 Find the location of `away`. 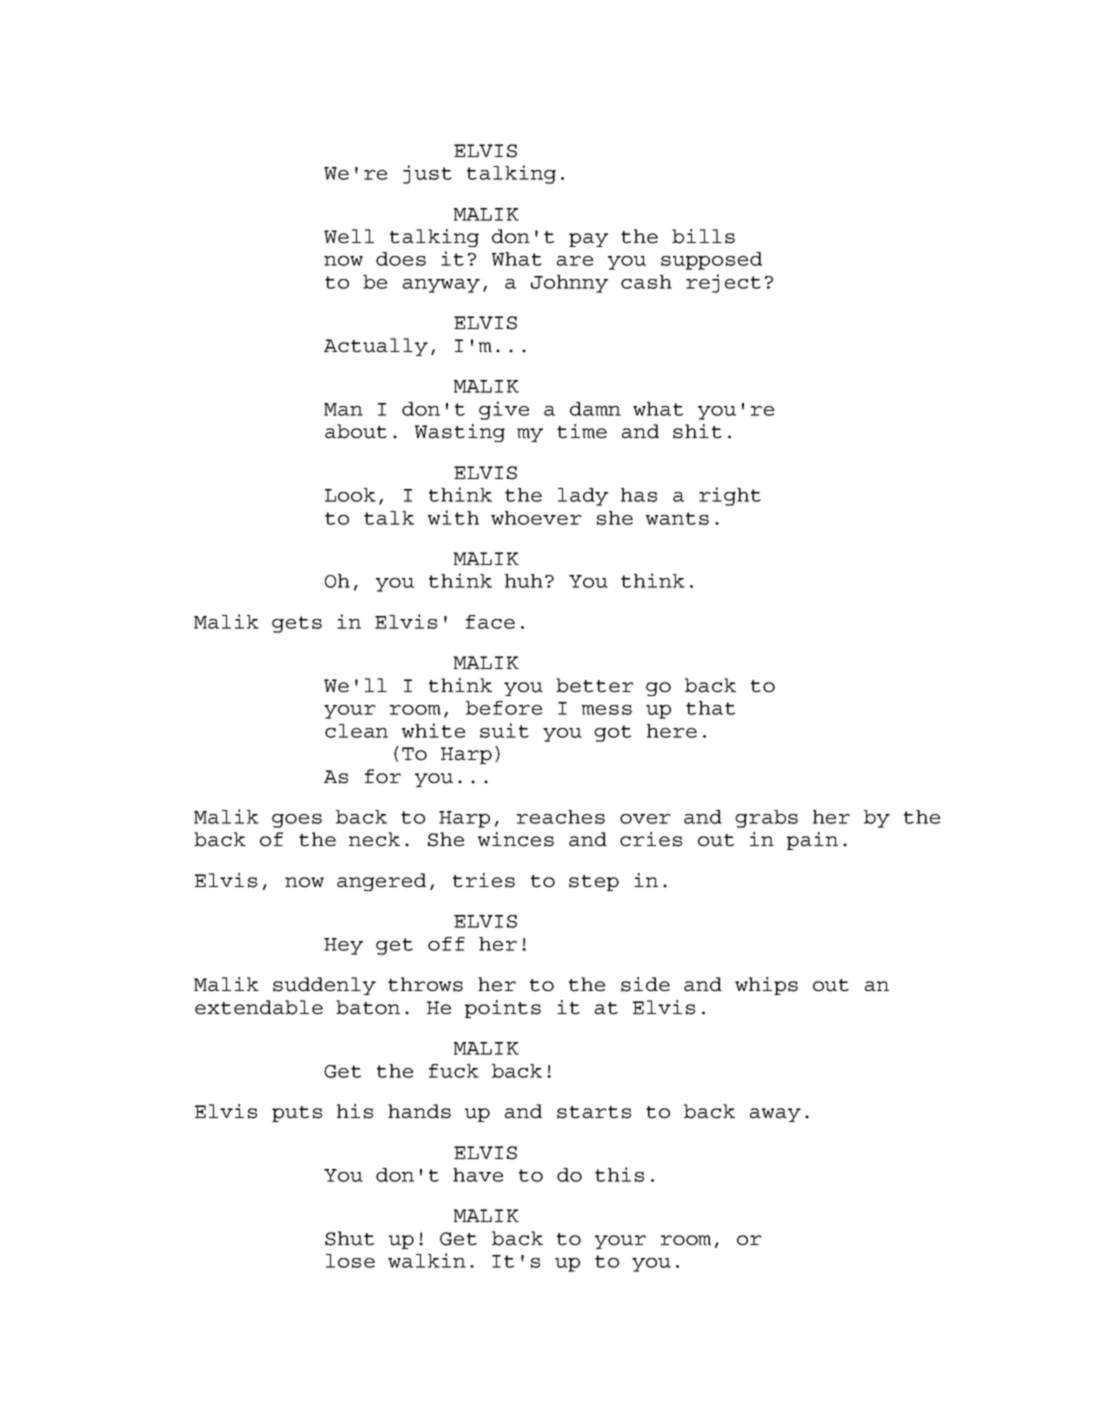

away is located at coordinates (775, 1115).
